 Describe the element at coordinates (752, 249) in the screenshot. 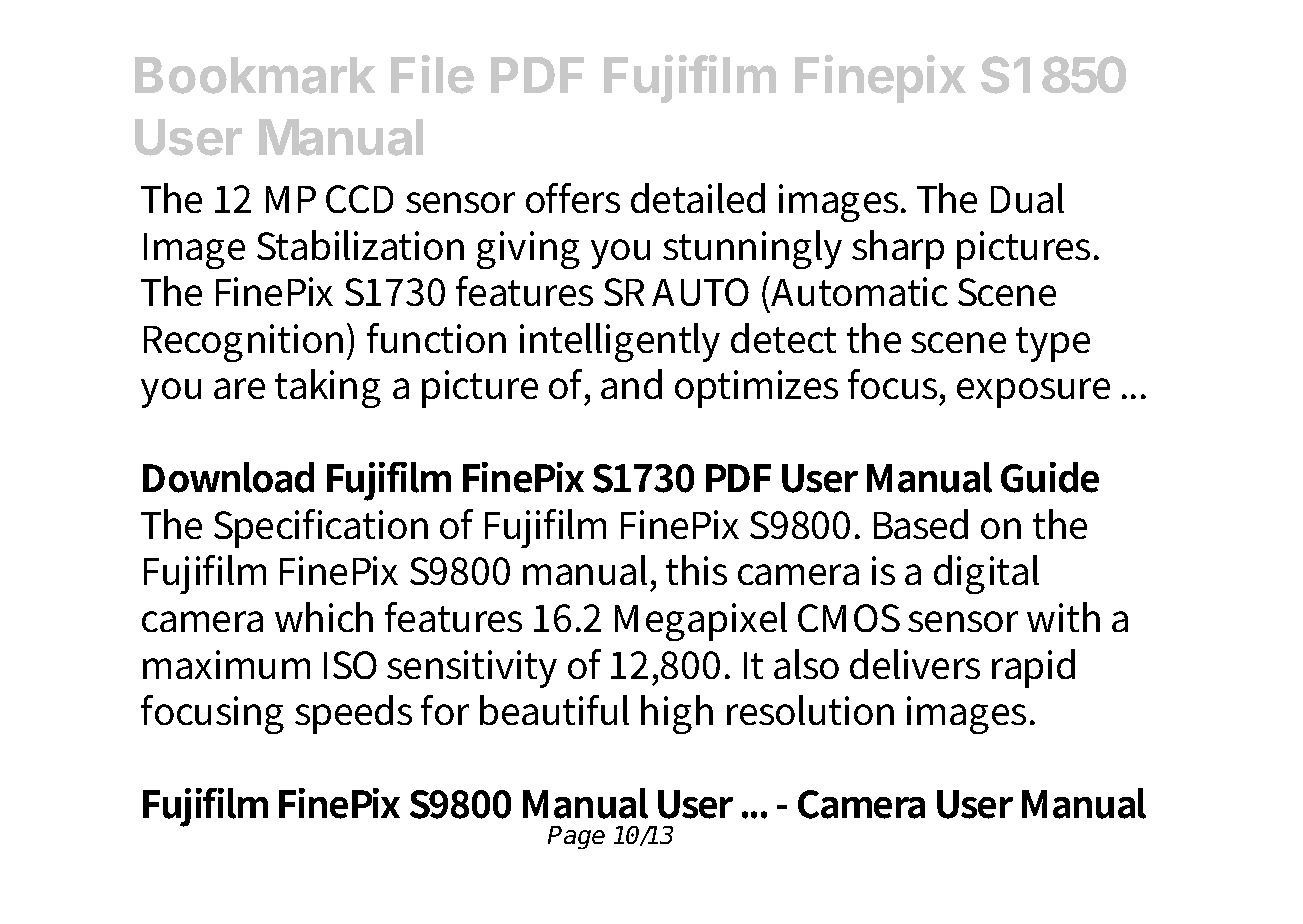

I see `stunningly` at that location.
